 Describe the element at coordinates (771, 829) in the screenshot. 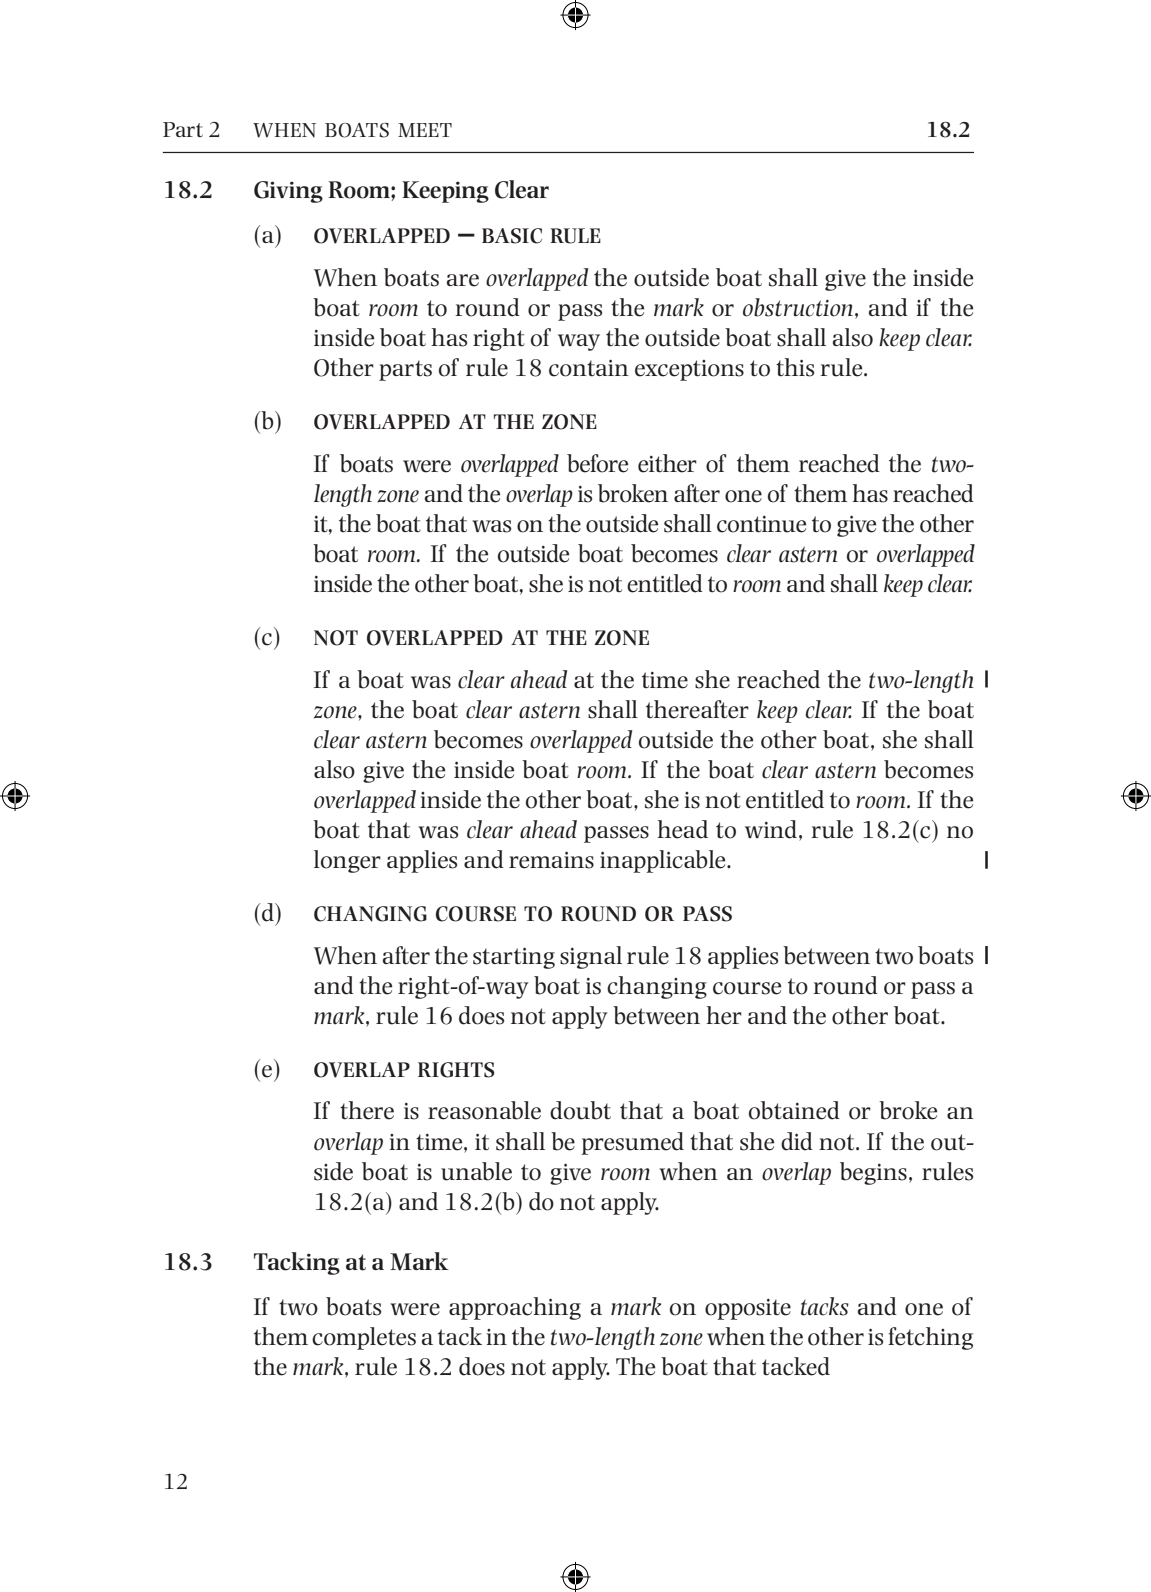

I see `wind` at that location.
